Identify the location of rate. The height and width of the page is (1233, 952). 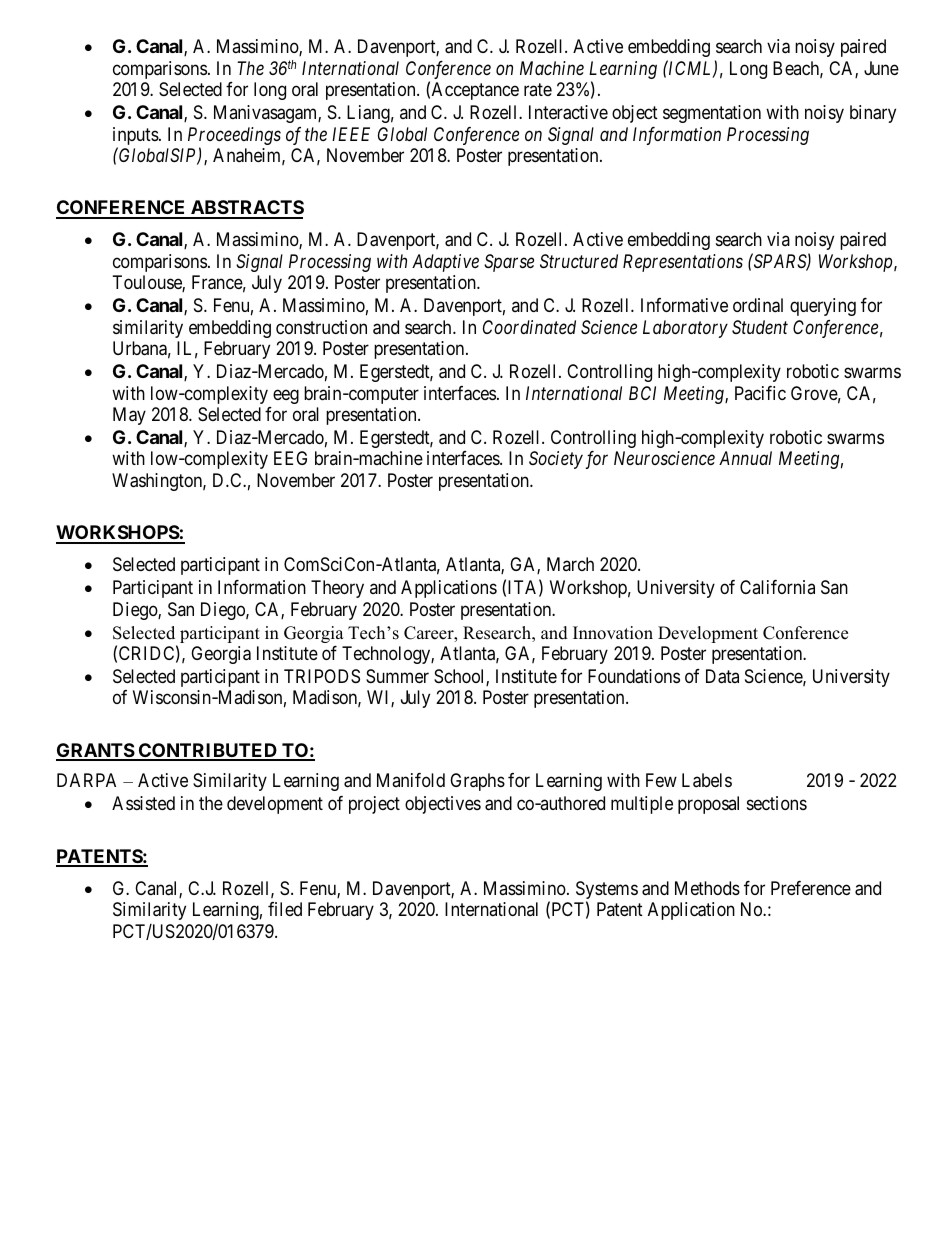
(538, 90).
